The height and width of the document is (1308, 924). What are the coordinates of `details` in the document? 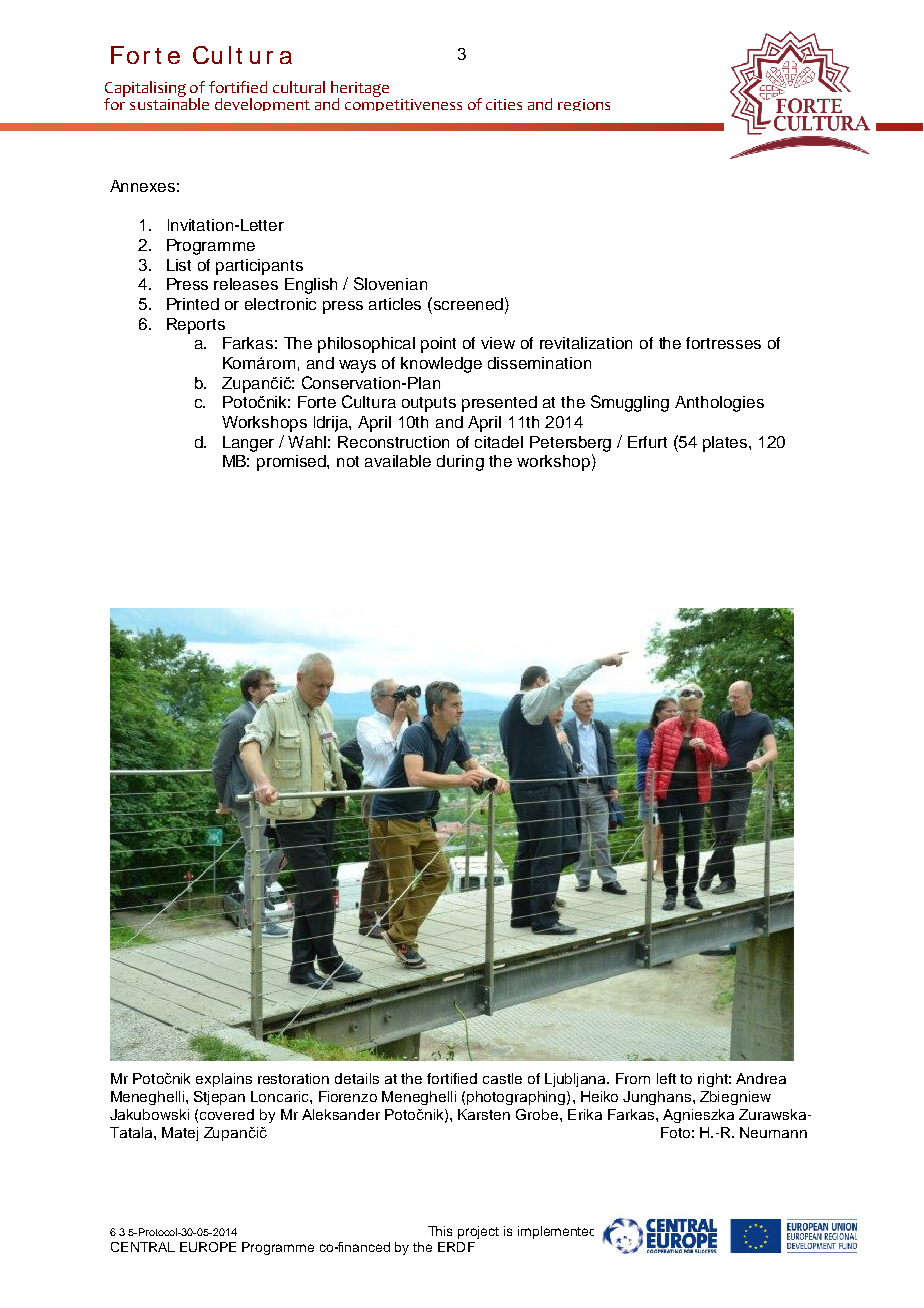 It's located at (357, 1078).
